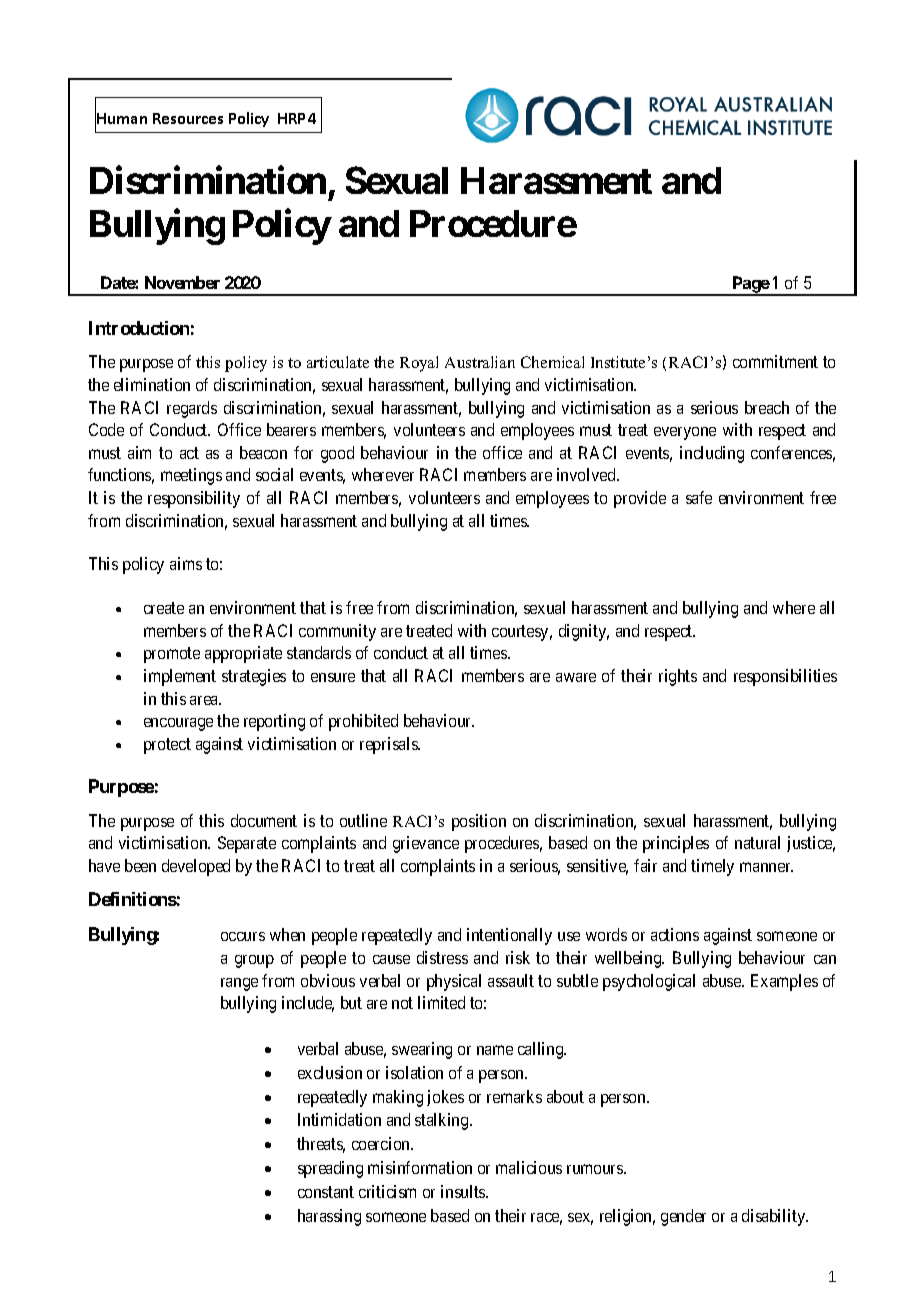 This image has height=1309, width=924. Describe the element at coordinates (326, 1192) in the image. I see `constant` at that location.
